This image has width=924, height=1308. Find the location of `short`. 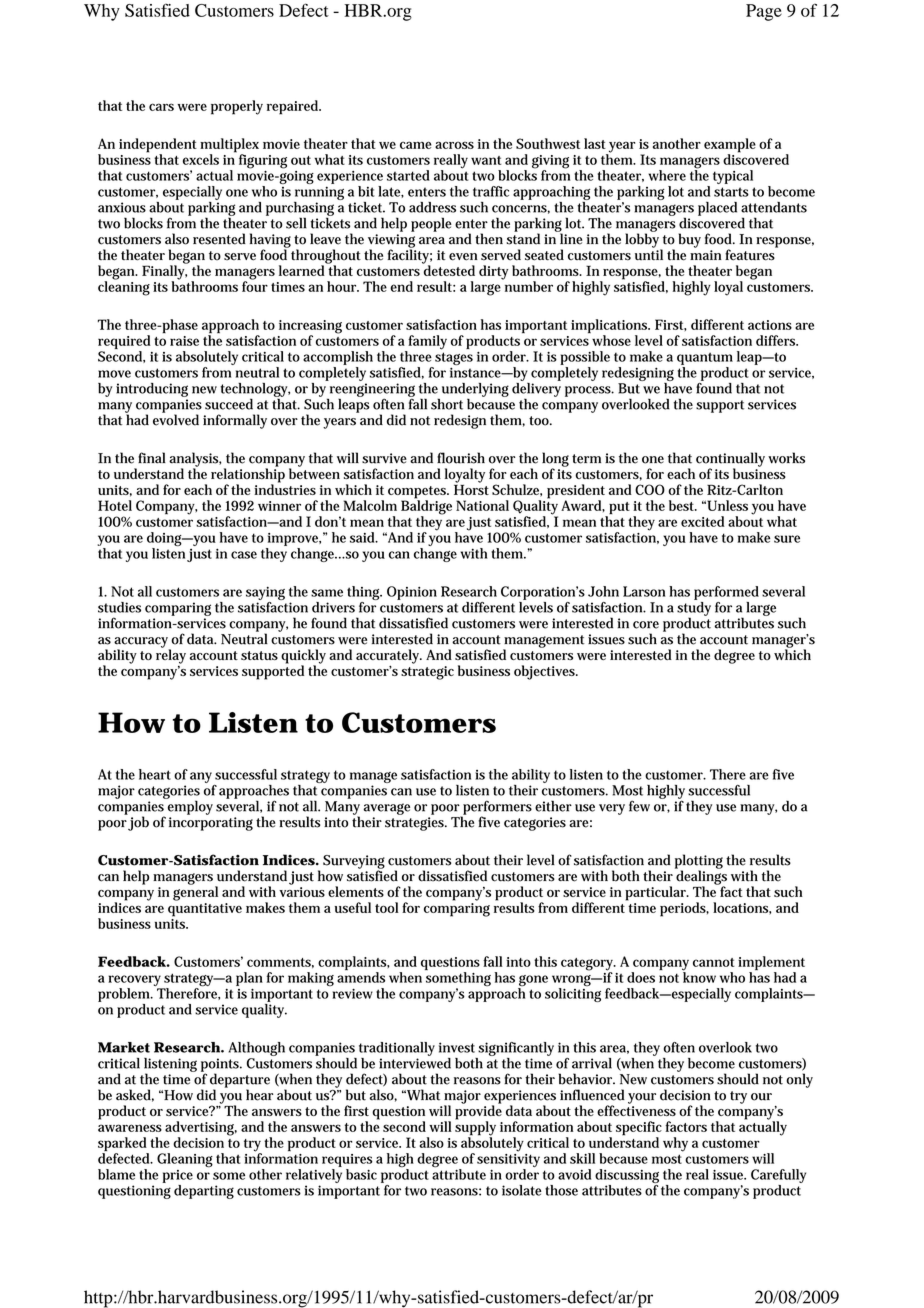

short is located at coordinates (447, 404).
